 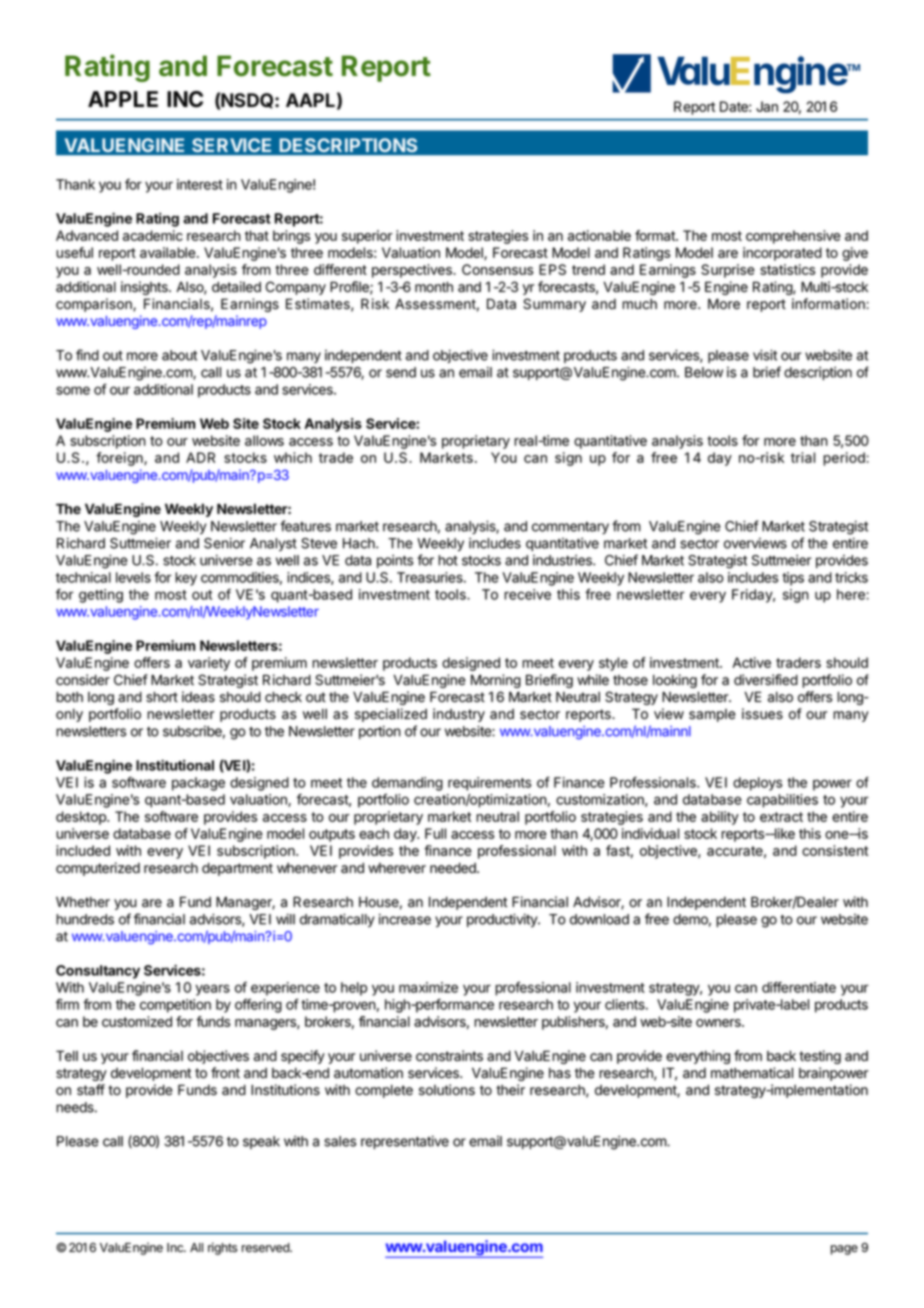 What do you see at coordinates (767, 106) in the screenshot?
I see `Jan` at bounding box center [767, 106].
